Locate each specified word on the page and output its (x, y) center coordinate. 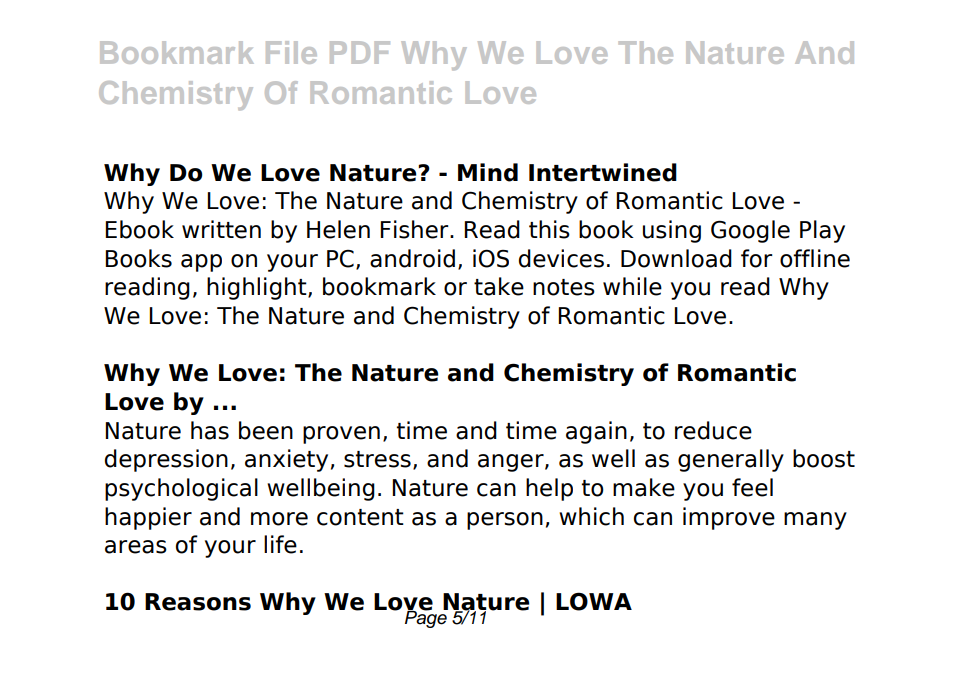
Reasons (198, 602)
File (291, 52)
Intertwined (603, 172)
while (632, 286)
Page (426, 618)
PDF (360, 52)
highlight (258, 288)
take (499, 286)
